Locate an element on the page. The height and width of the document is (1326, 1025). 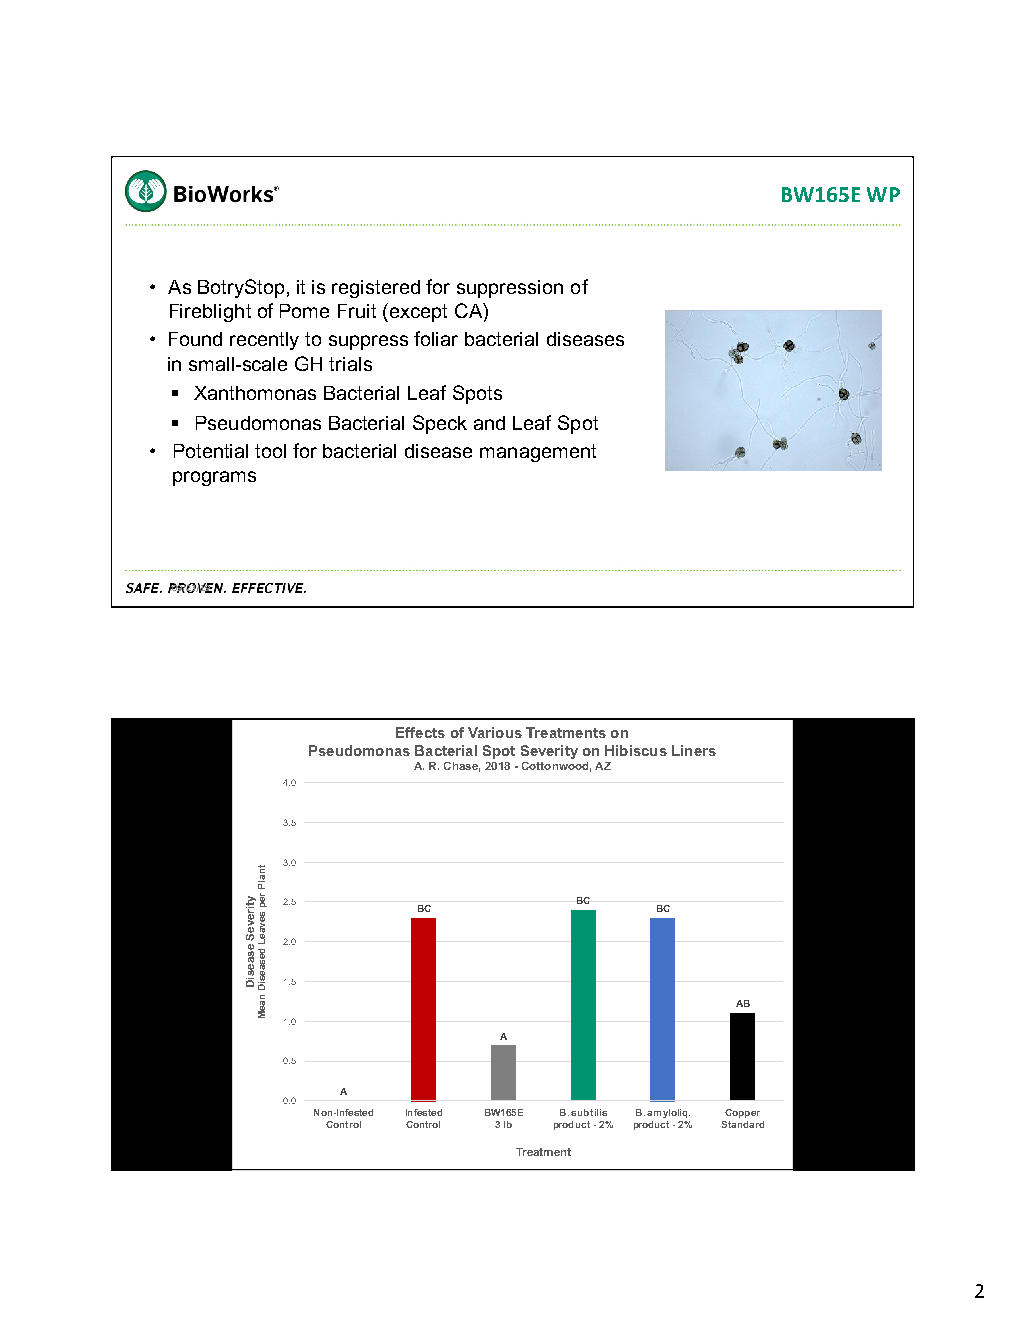
Effects is located at coordinates (420, 732).
